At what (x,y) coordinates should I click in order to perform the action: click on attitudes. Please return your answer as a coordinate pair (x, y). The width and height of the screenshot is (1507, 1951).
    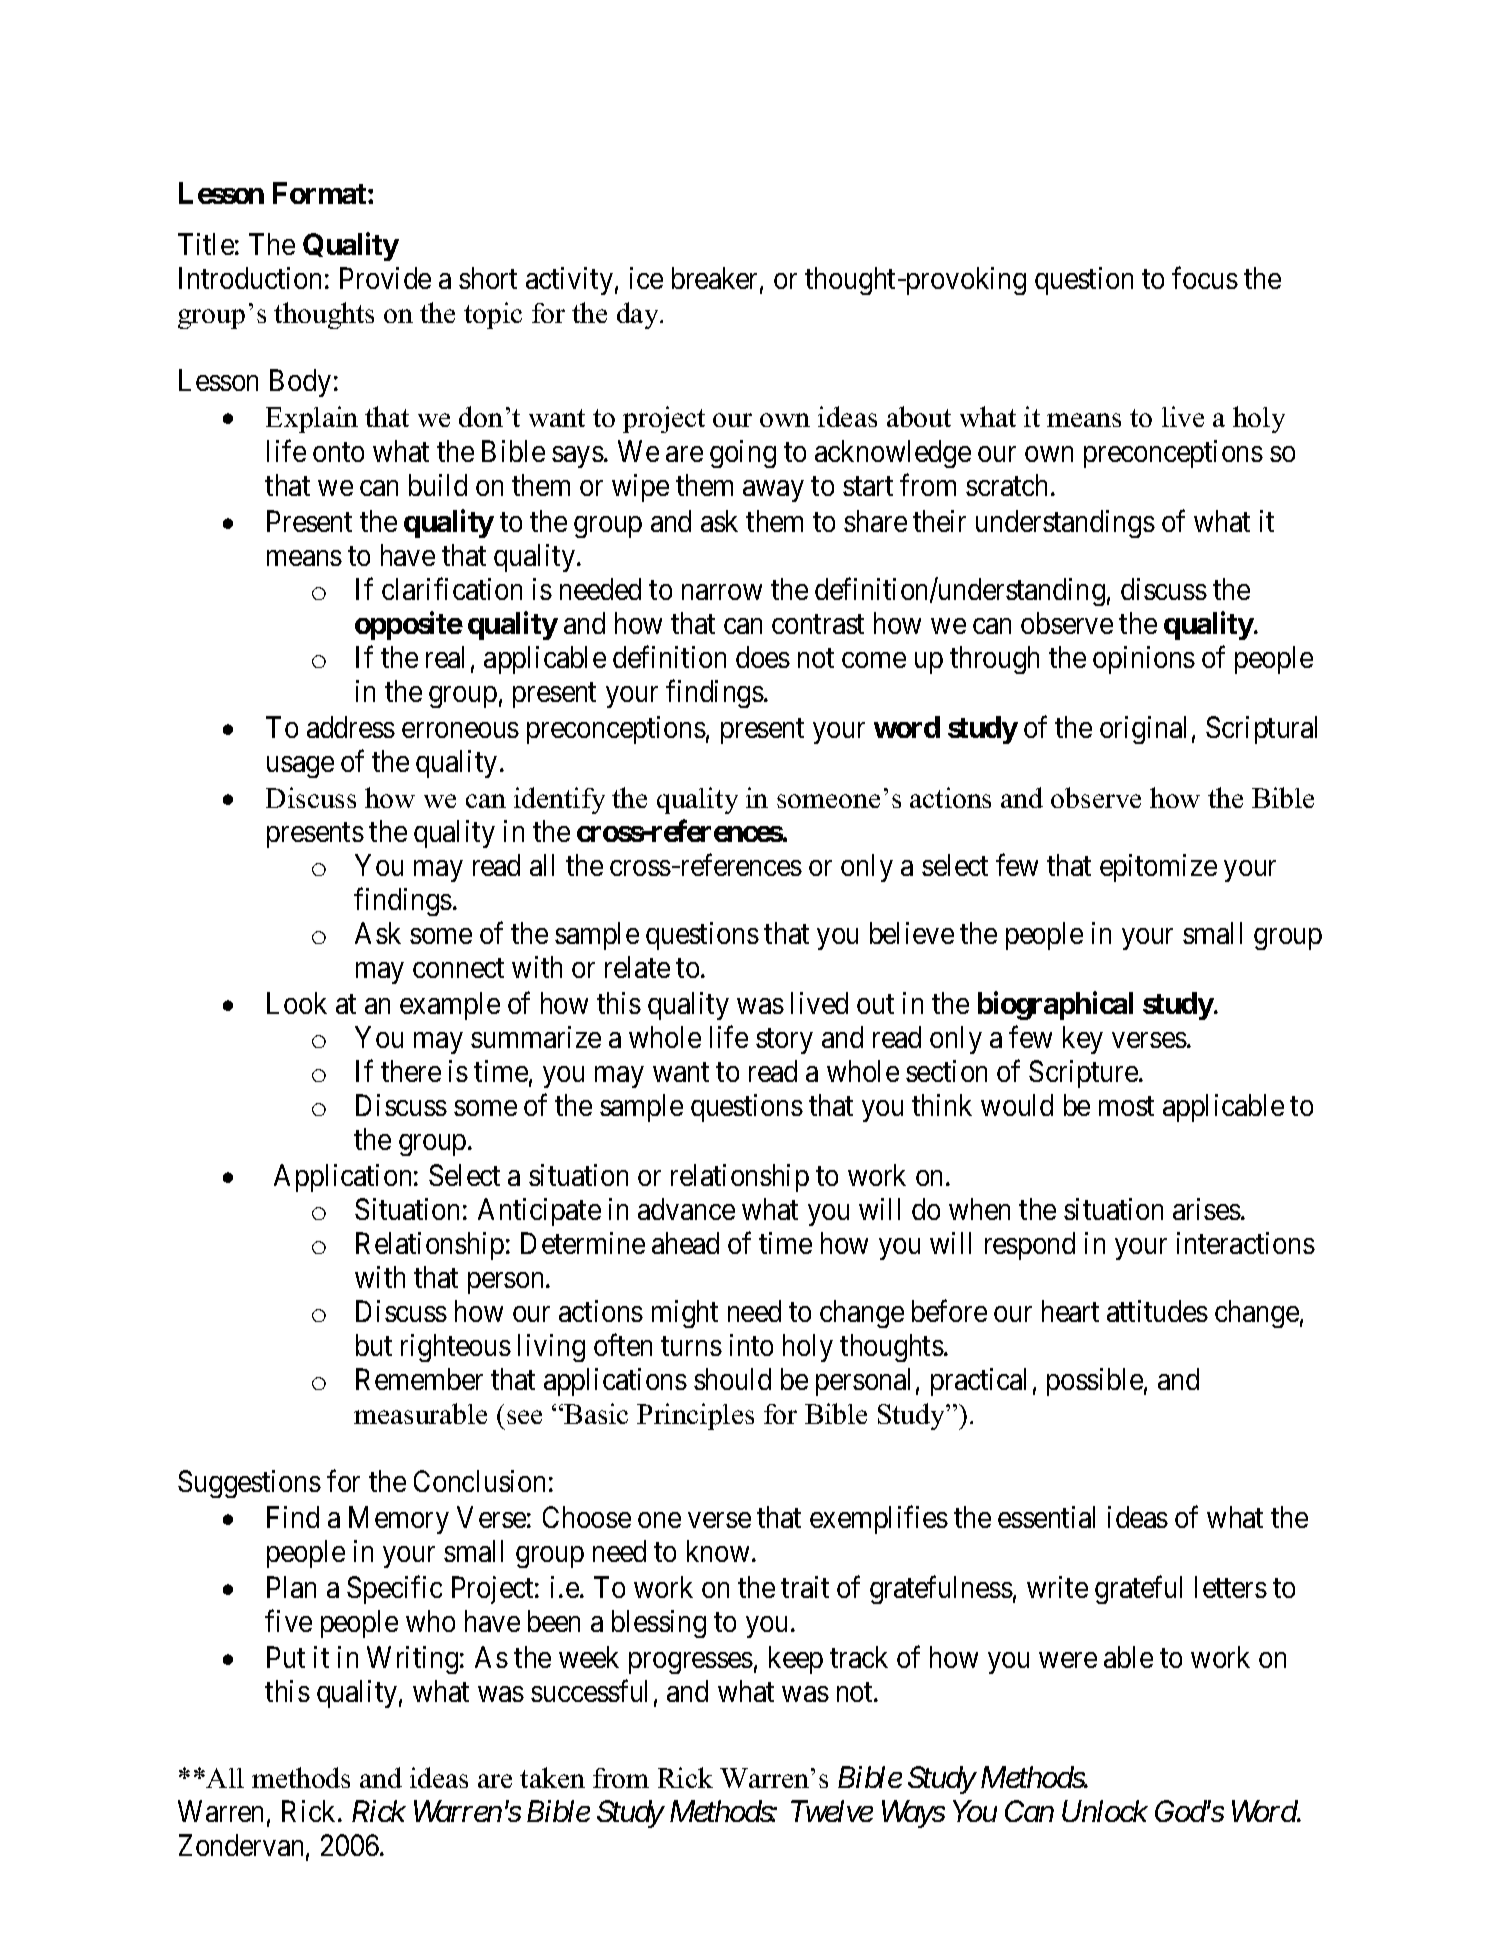
    Looking at the image, I should click on (1157, 1311).
